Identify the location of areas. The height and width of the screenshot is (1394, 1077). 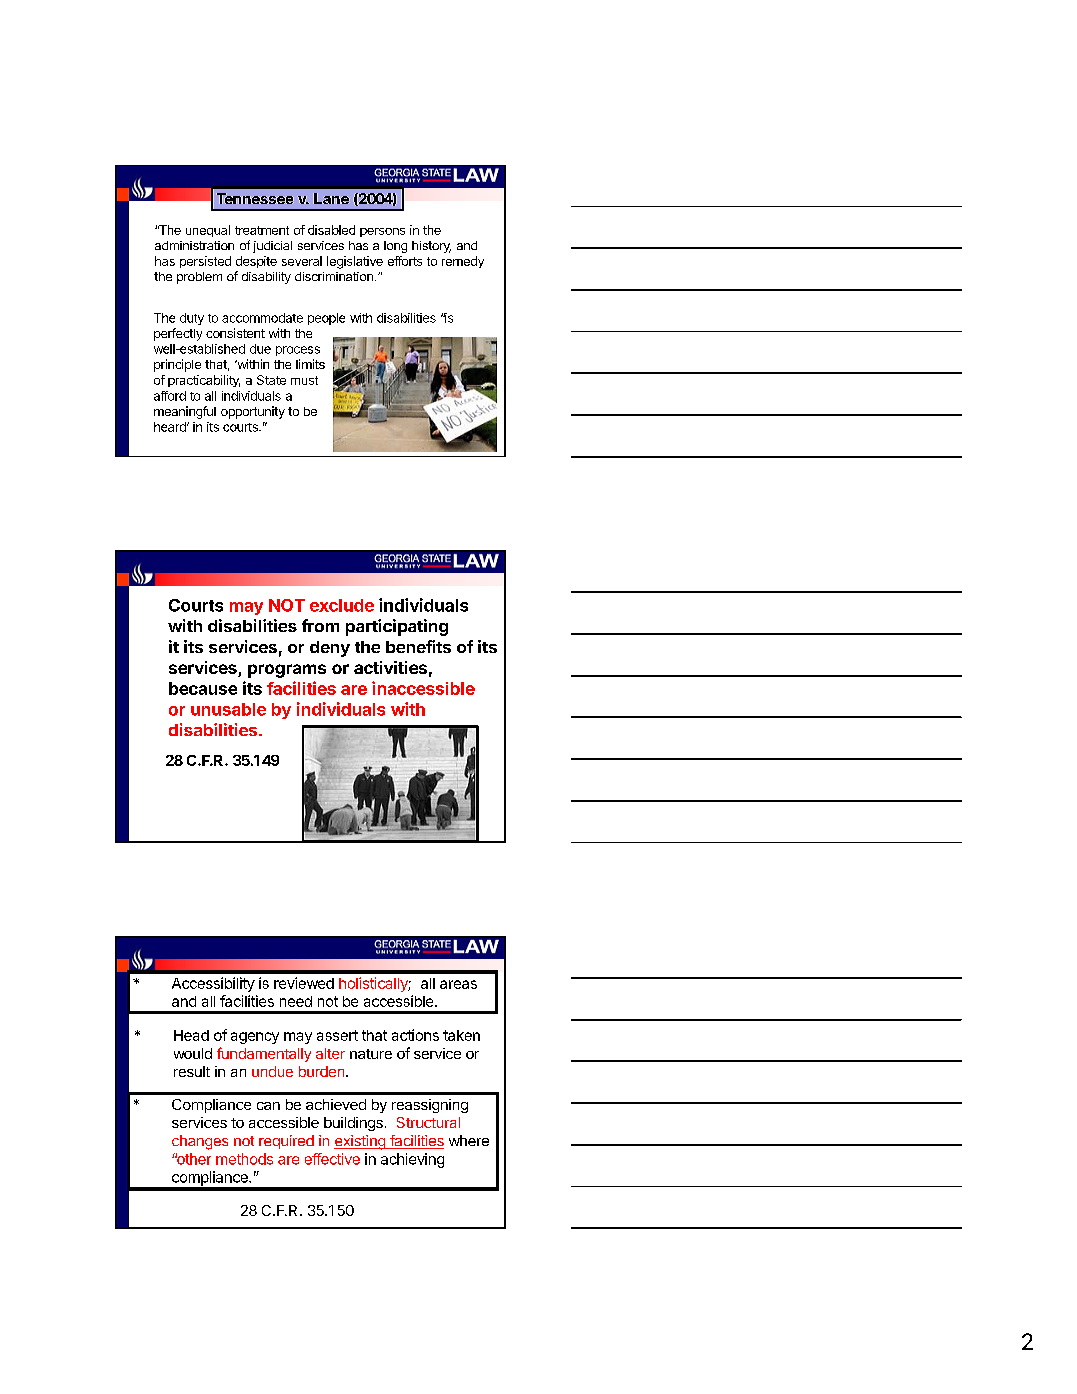
(458, 984).
